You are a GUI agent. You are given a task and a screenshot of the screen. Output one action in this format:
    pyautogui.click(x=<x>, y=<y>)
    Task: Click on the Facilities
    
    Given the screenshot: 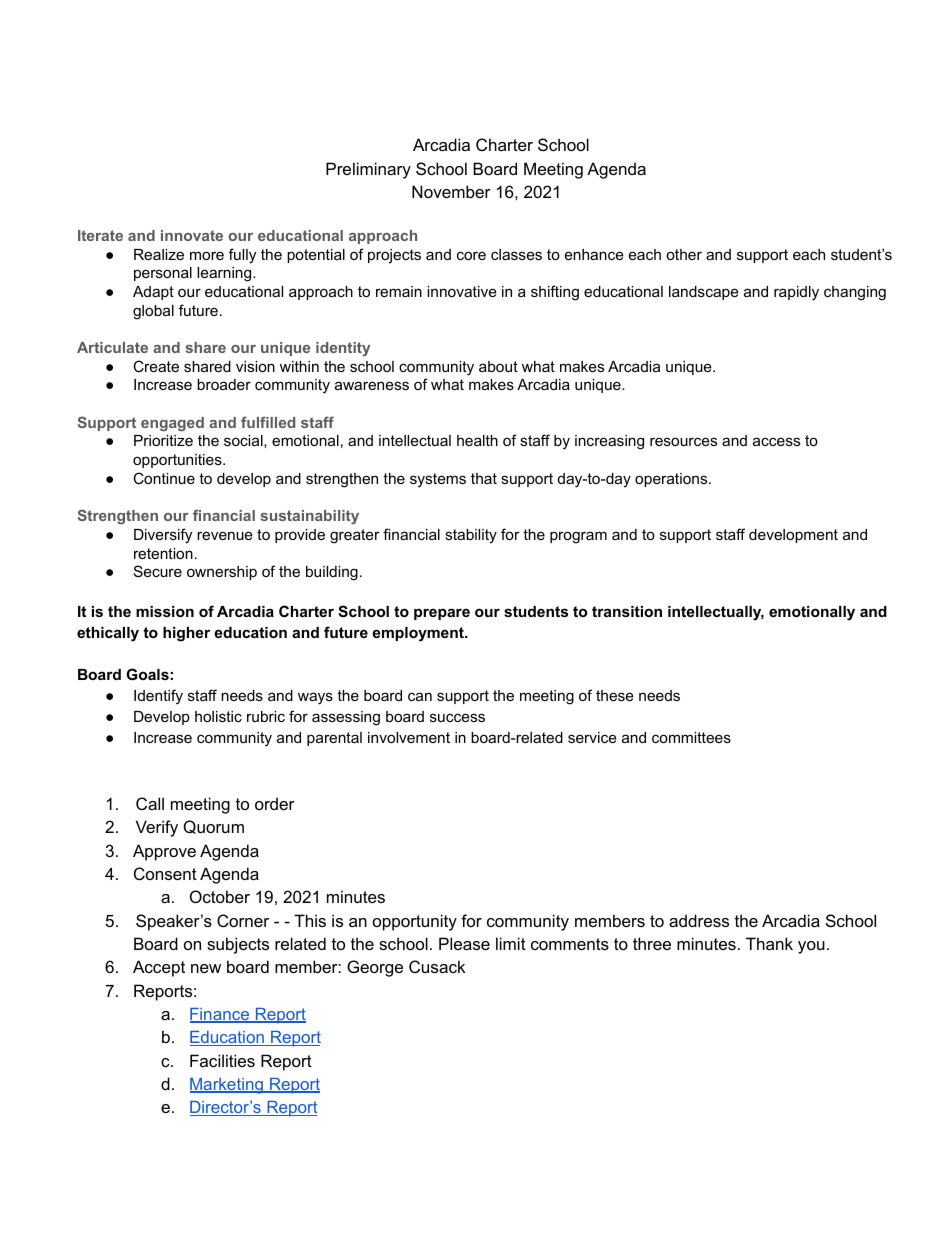 What is the action you would take?
    pyautogui.click(x=222, y=1060)
